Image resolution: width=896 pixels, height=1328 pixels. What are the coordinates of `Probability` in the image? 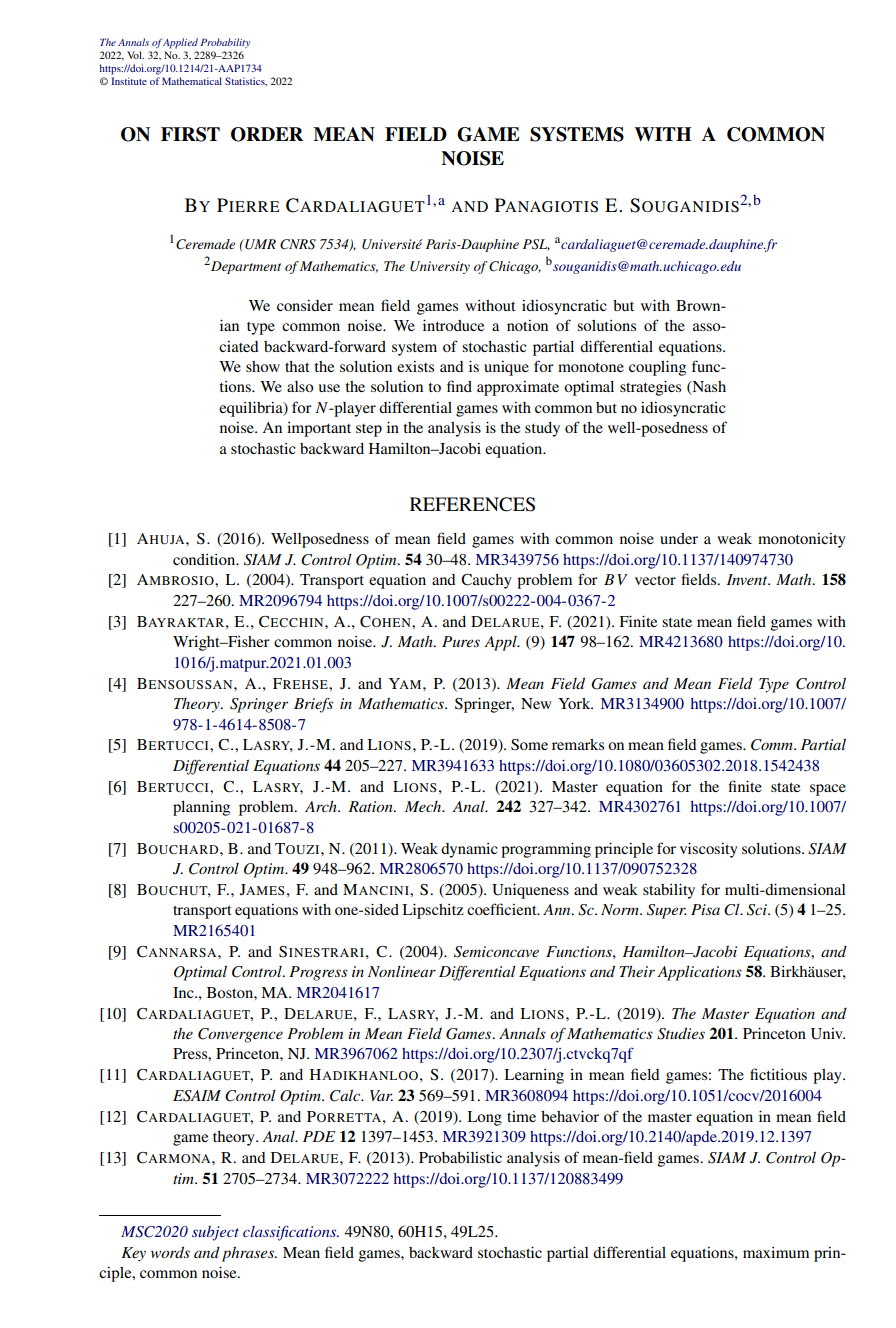 It's located at (225, 43).
